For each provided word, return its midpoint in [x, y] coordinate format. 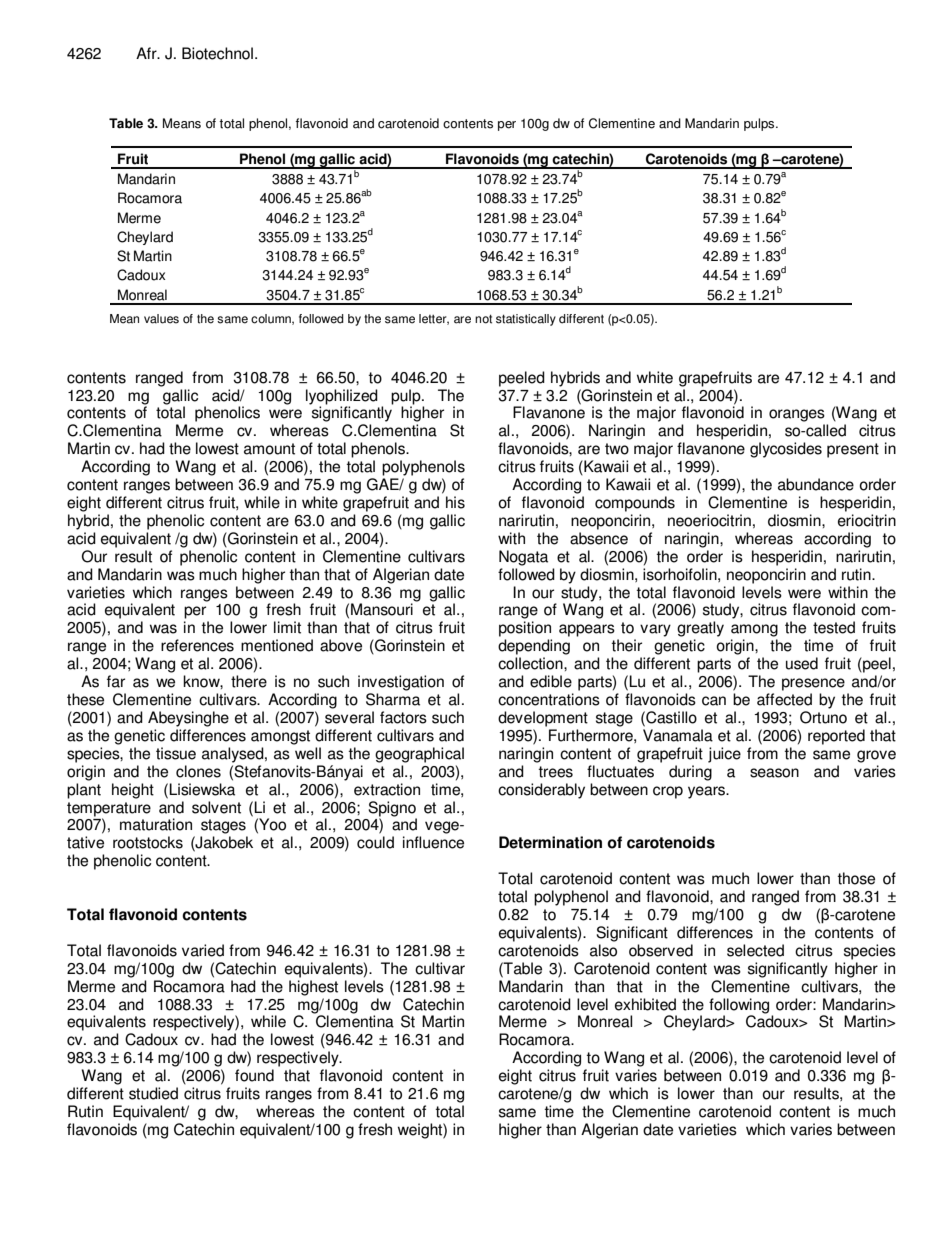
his [455, 502]
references [197, 645]
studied [153, 1093]
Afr [147, 53]
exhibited [645, 1004]
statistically [526, 320]
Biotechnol [217, 53]
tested [834, 627]
